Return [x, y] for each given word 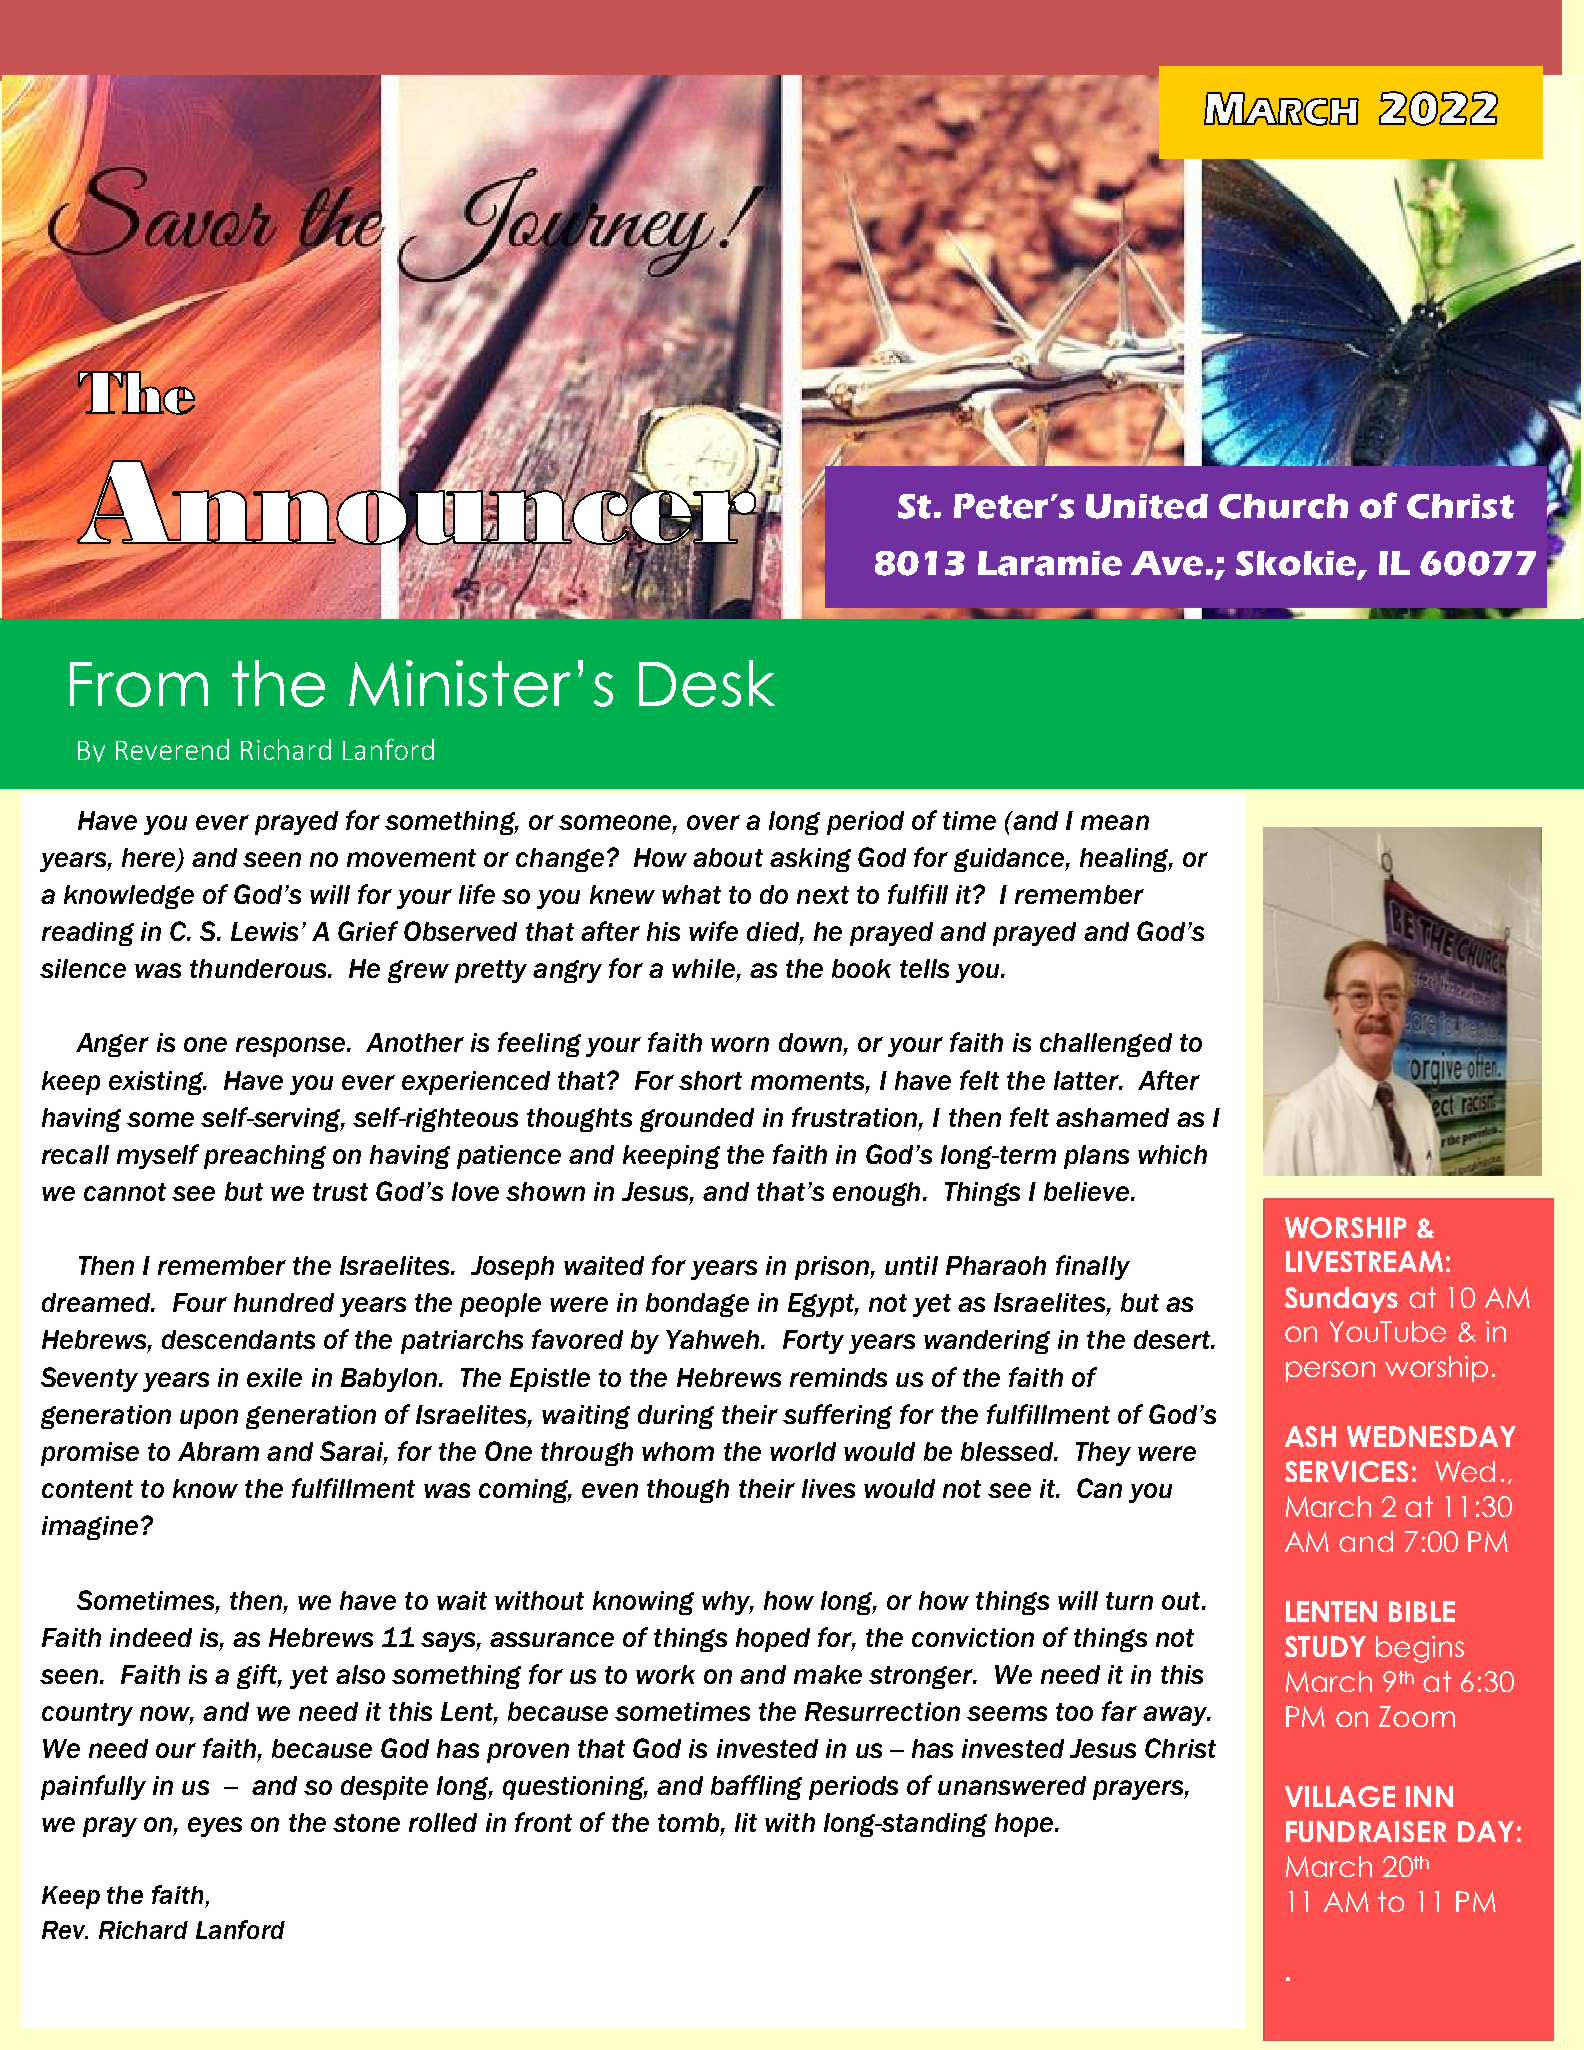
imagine [90, 1528]
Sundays [1341, 1300]
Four [200, 1302]
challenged [1106, 1045]
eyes [215, 1827]
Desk [707, 683]
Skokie [1297, 564]
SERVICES [1346, 1471]
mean [1115, 822]
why [727, 1603]
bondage [697, 1305]
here [150, 859]
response [290, 1047]
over [713, 822]
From [139, 684]
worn [740, 1044]
